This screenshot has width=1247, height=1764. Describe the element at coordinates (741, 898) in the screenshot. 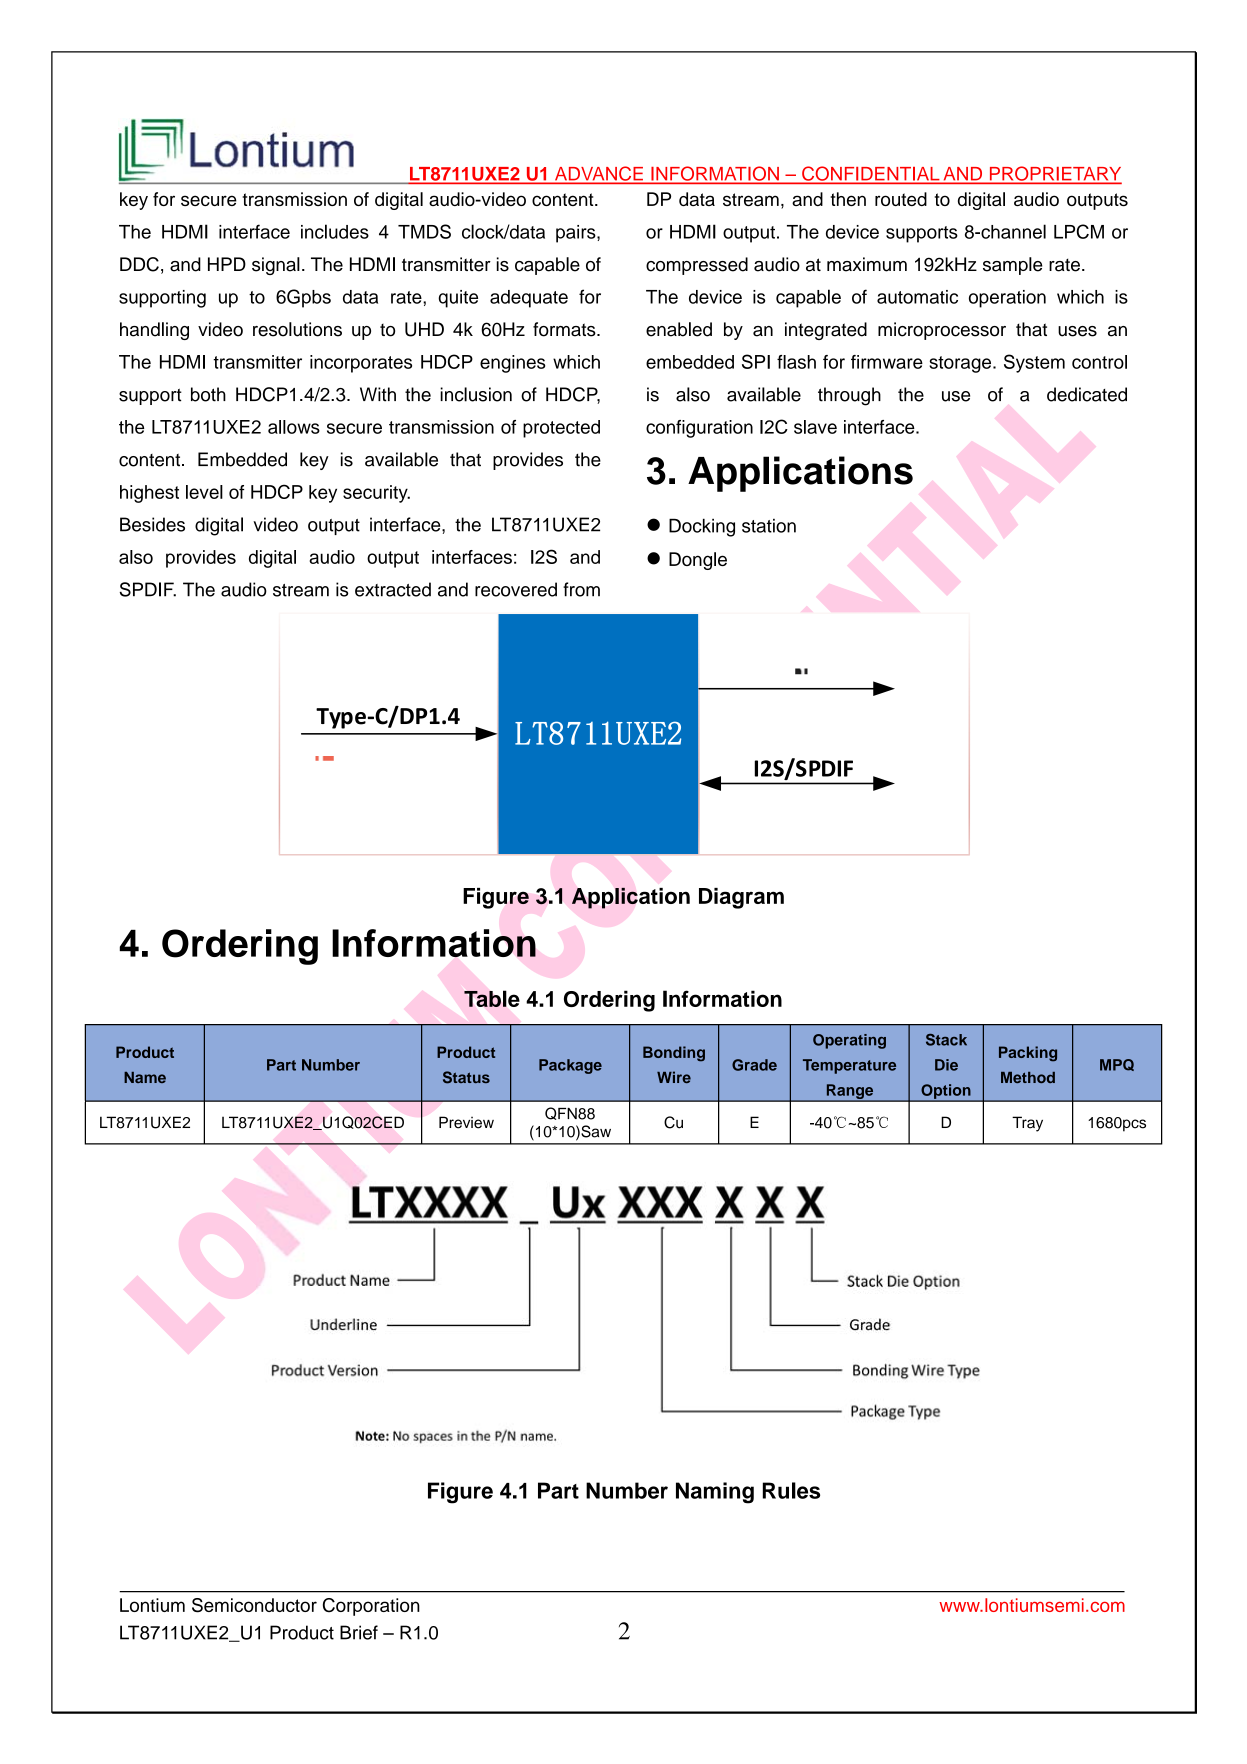

I see `Diagram` at that location.
